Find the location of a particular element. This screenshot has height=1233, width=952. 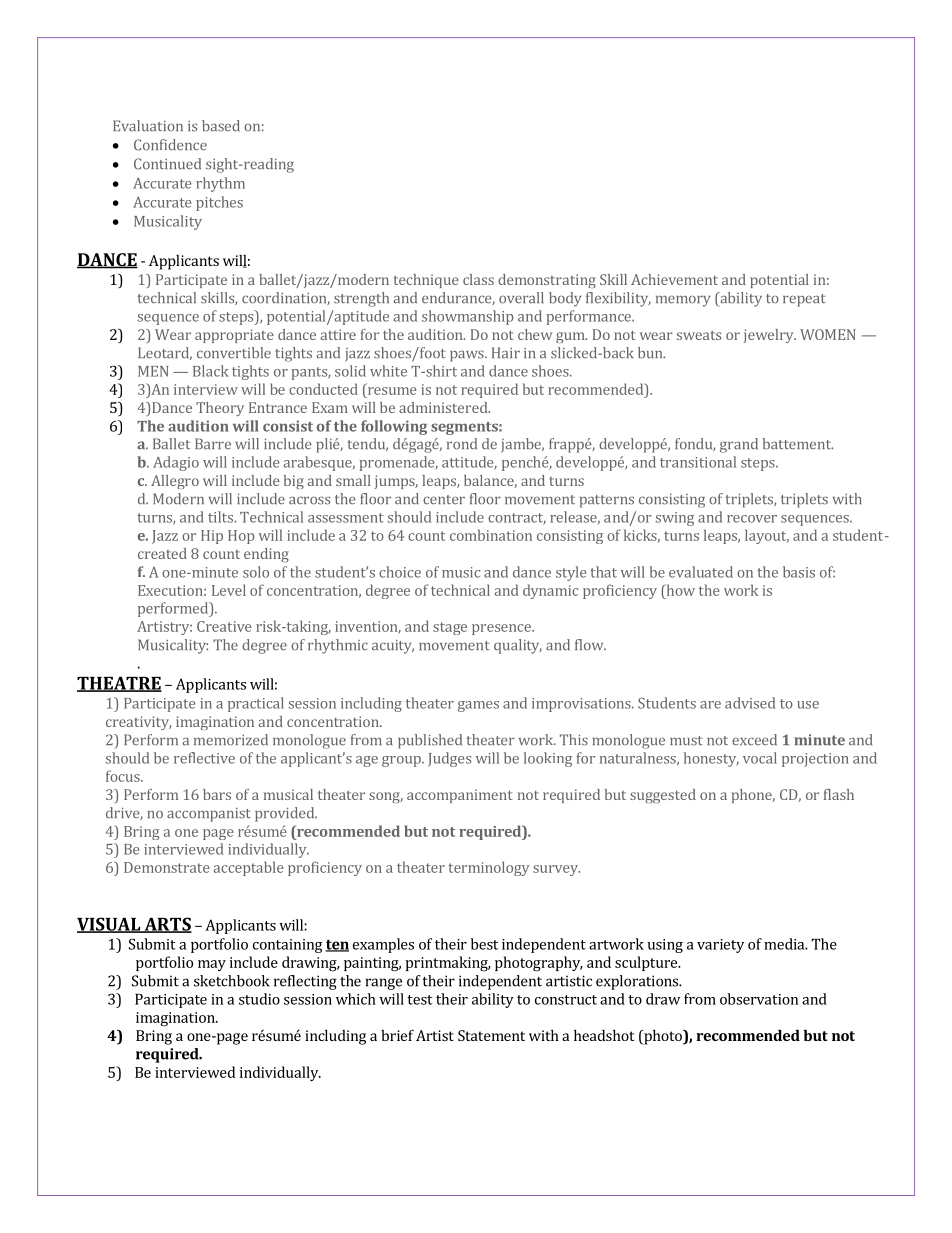

sketchbook is located at coordinates (232, 981).
